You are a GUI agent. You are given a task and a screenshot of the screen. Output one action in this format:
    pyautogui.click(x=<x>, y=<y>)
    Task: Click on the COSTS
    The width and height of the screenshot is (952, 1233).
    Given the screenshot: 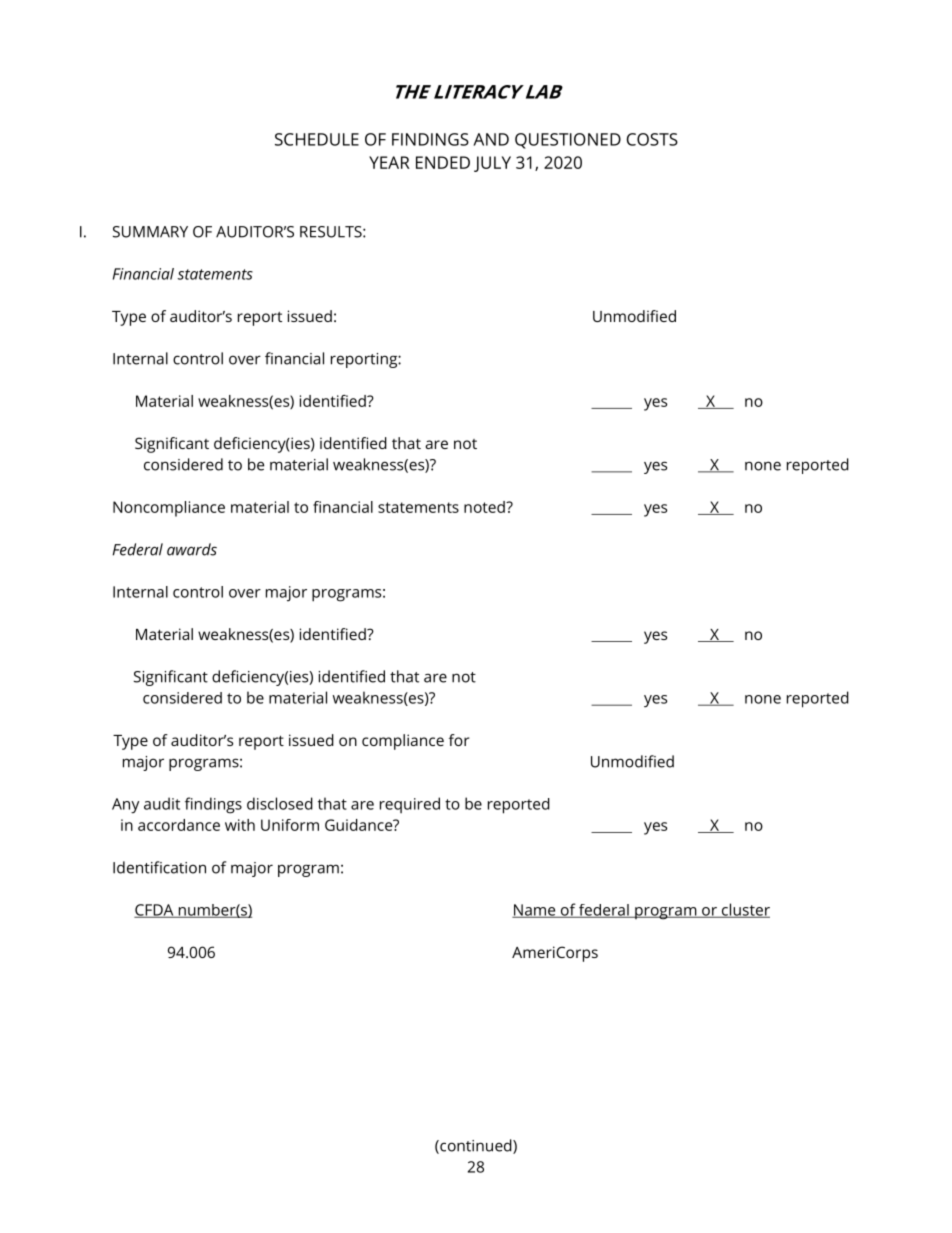 What is the action you would take?
    pyautogui.click(x=652, y=139)
